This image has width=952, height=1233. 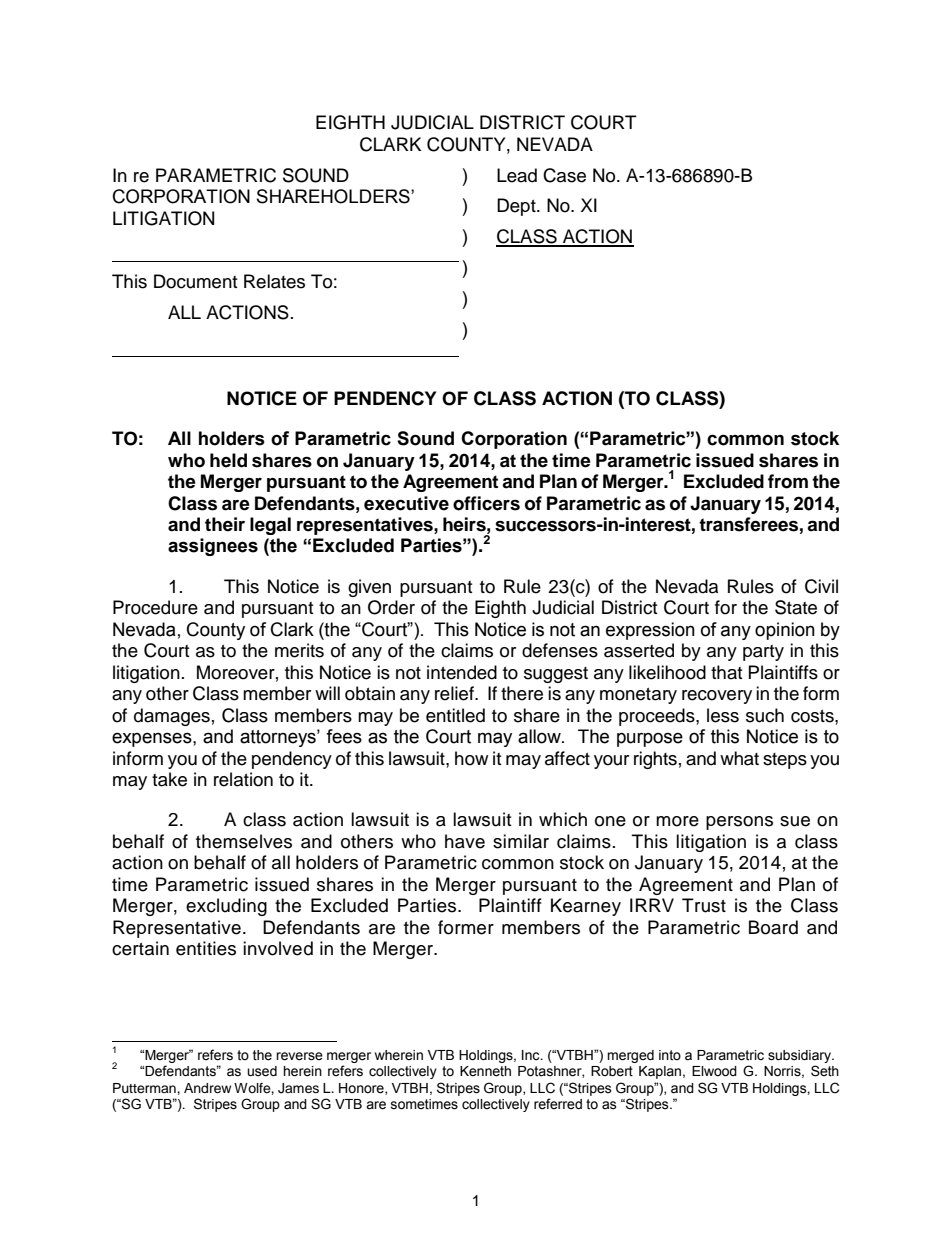 What do you see at coordinates (486, 503) in the image?
I see `officers` at bounding box center [486, 503].
